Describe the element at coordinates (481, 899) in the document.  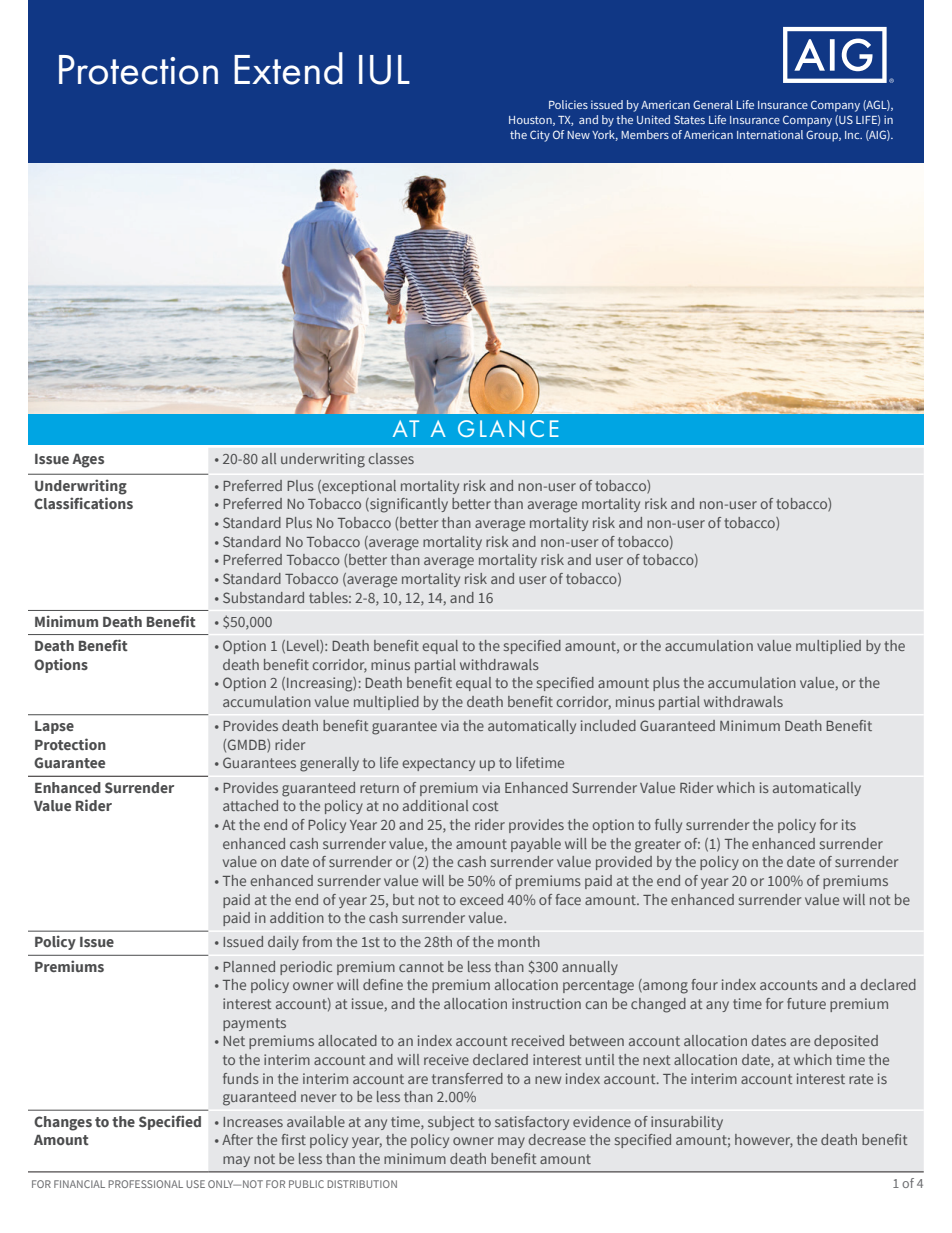
I see `exceed` at that location.
